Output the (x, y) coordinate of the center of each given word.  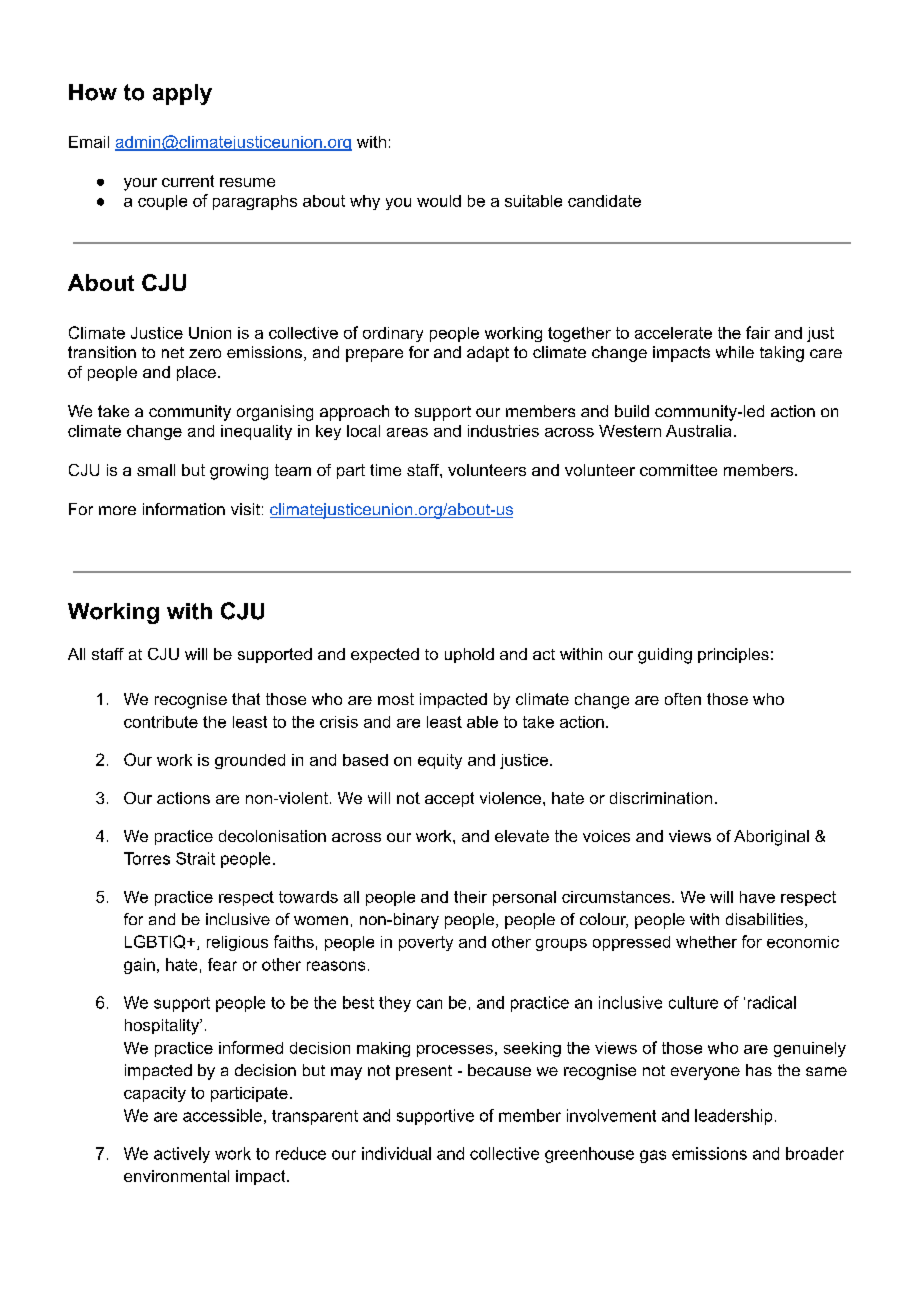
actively (182, 1155)
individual (396, 1153)
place (196, 373)
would (439, 201)
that (246, 699)
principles (733, 655)
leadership (733, 1117)
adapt (488, 354)
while (735, 352)
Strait (195, 858)
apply (182, 94)
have (757, 897)
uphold (469, 655)
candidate (604, 201)
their (470, 897)
